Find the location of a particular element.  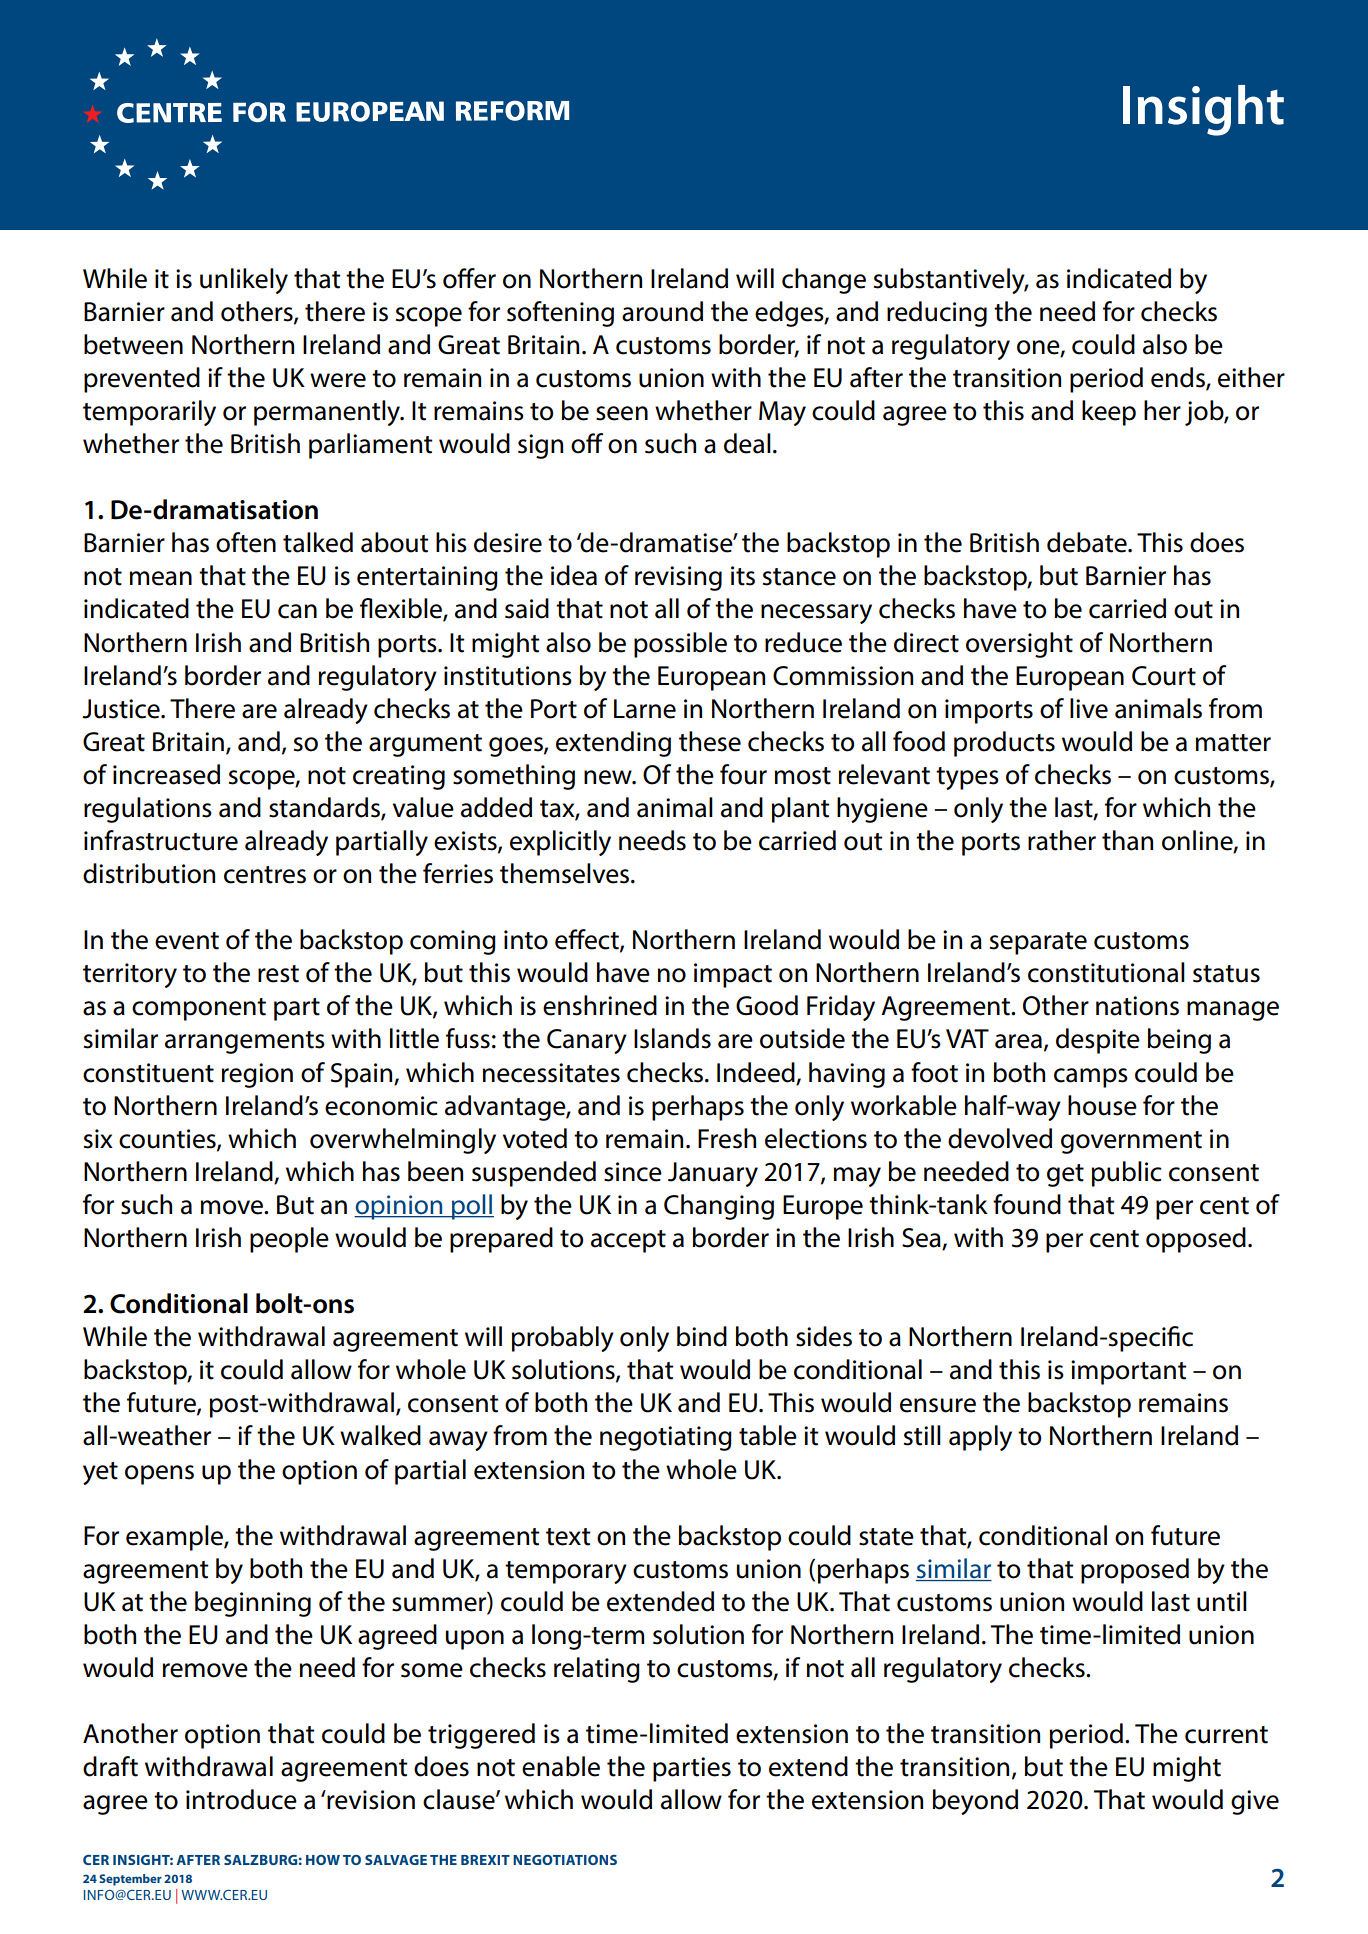

Justice is located at coordinates (122, 709).
